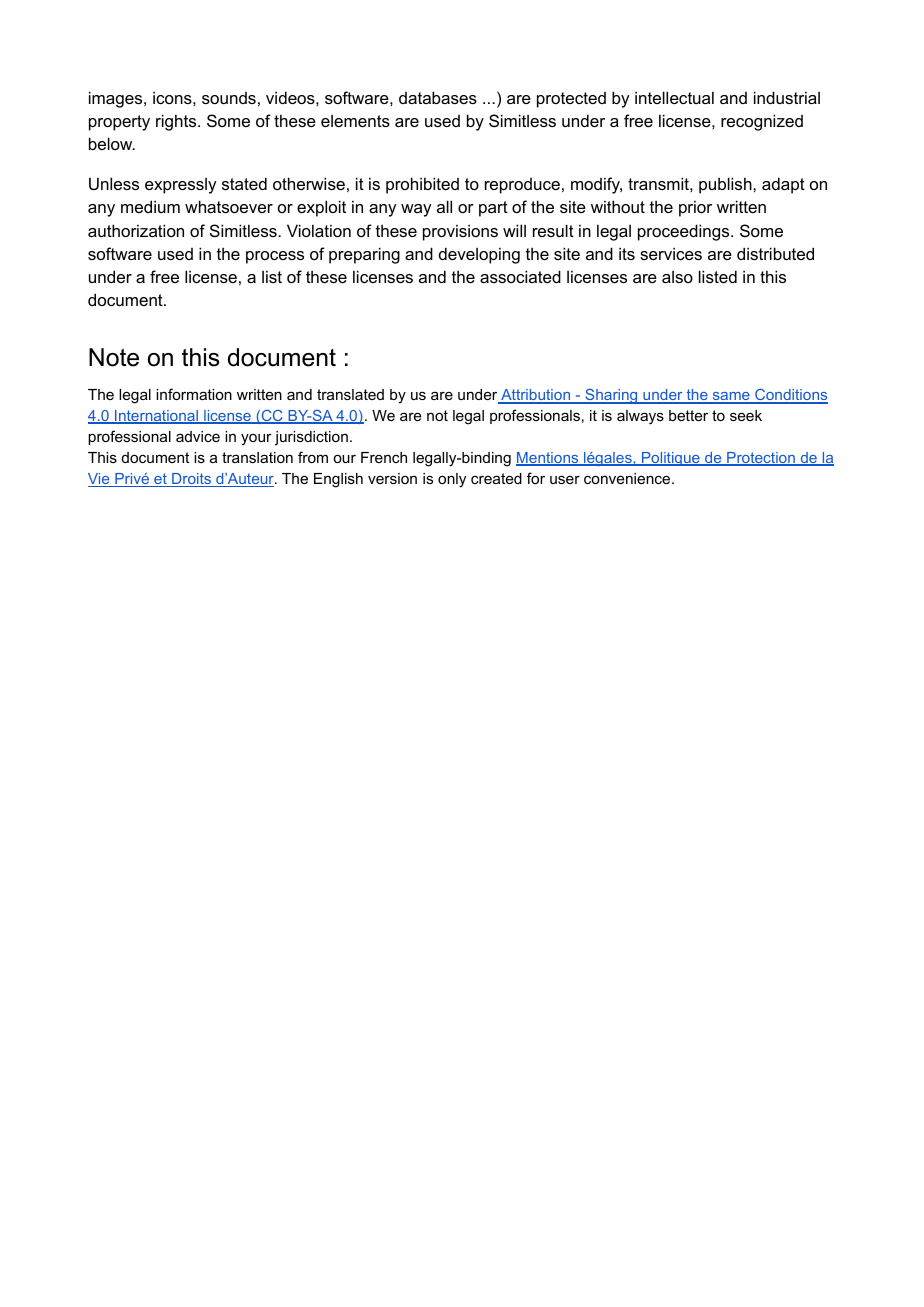 This document has width=924, height=1307. What do you see at coordinates (114, 357) in the document?
I see `Note` at bounding box center [114, 357].
